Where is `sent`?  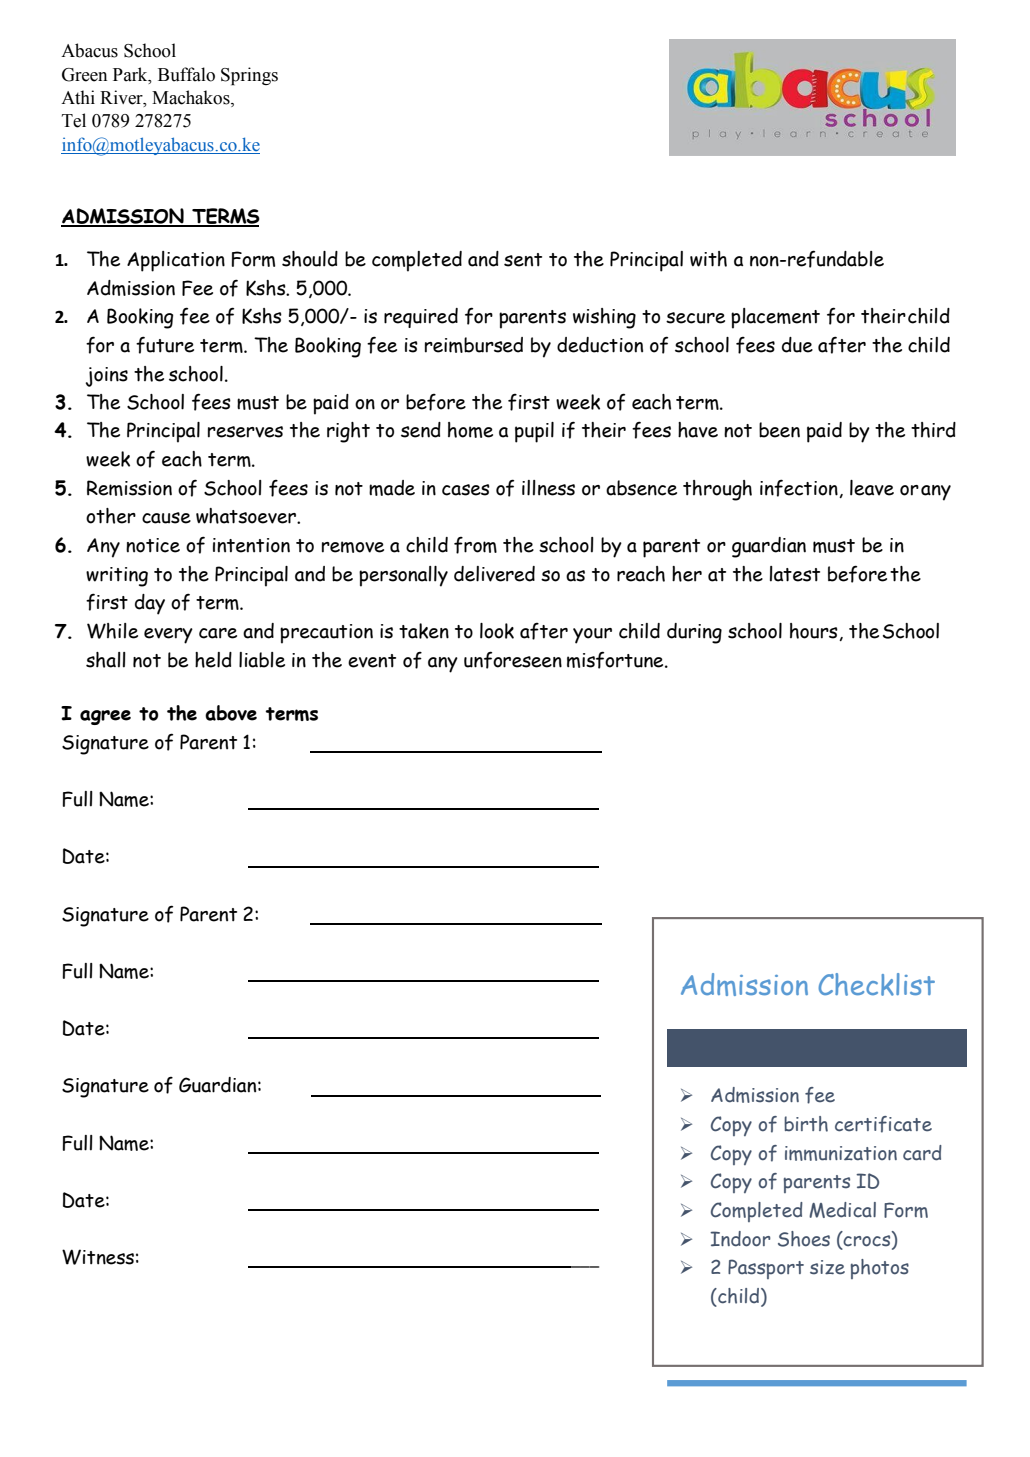 sent is located at coordinates (523, 260).
